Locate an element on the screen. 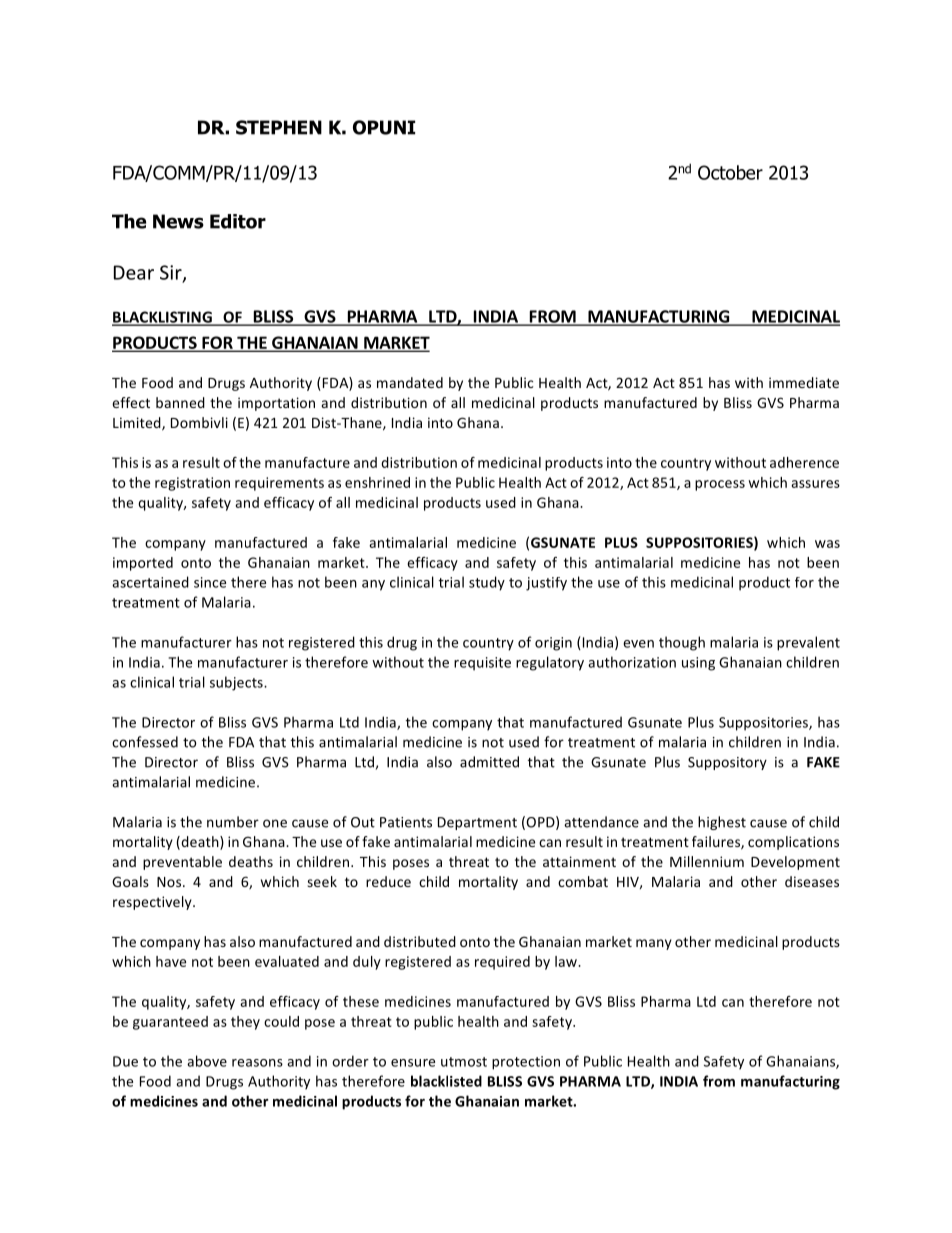  October is located at coordinates (730, 172).
